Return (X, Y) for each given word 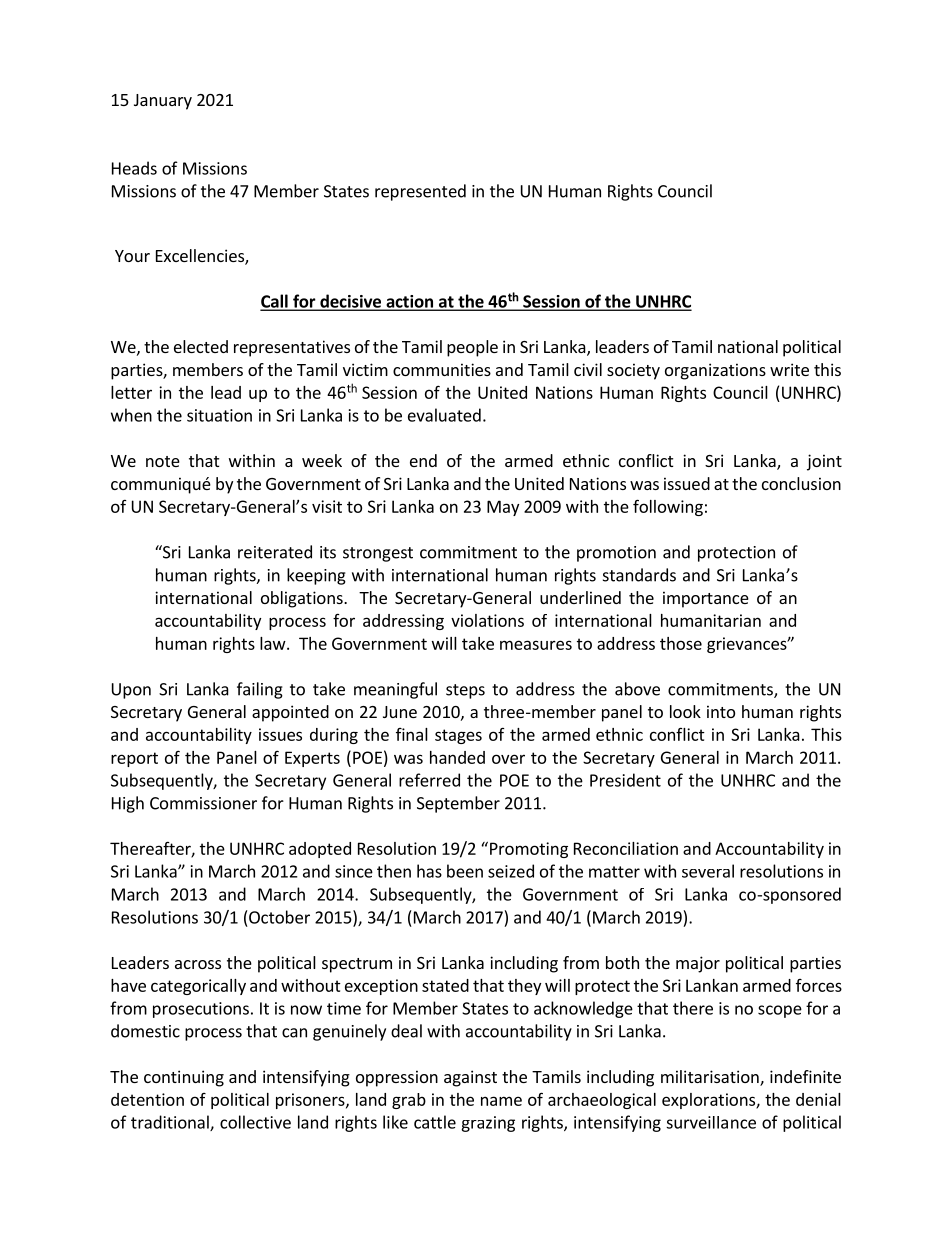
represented (420, 192)
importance (706, 599)
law (274, 643)
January (163, 102)
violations (487, 620)
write (789, 369)
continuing (184, 1078)
